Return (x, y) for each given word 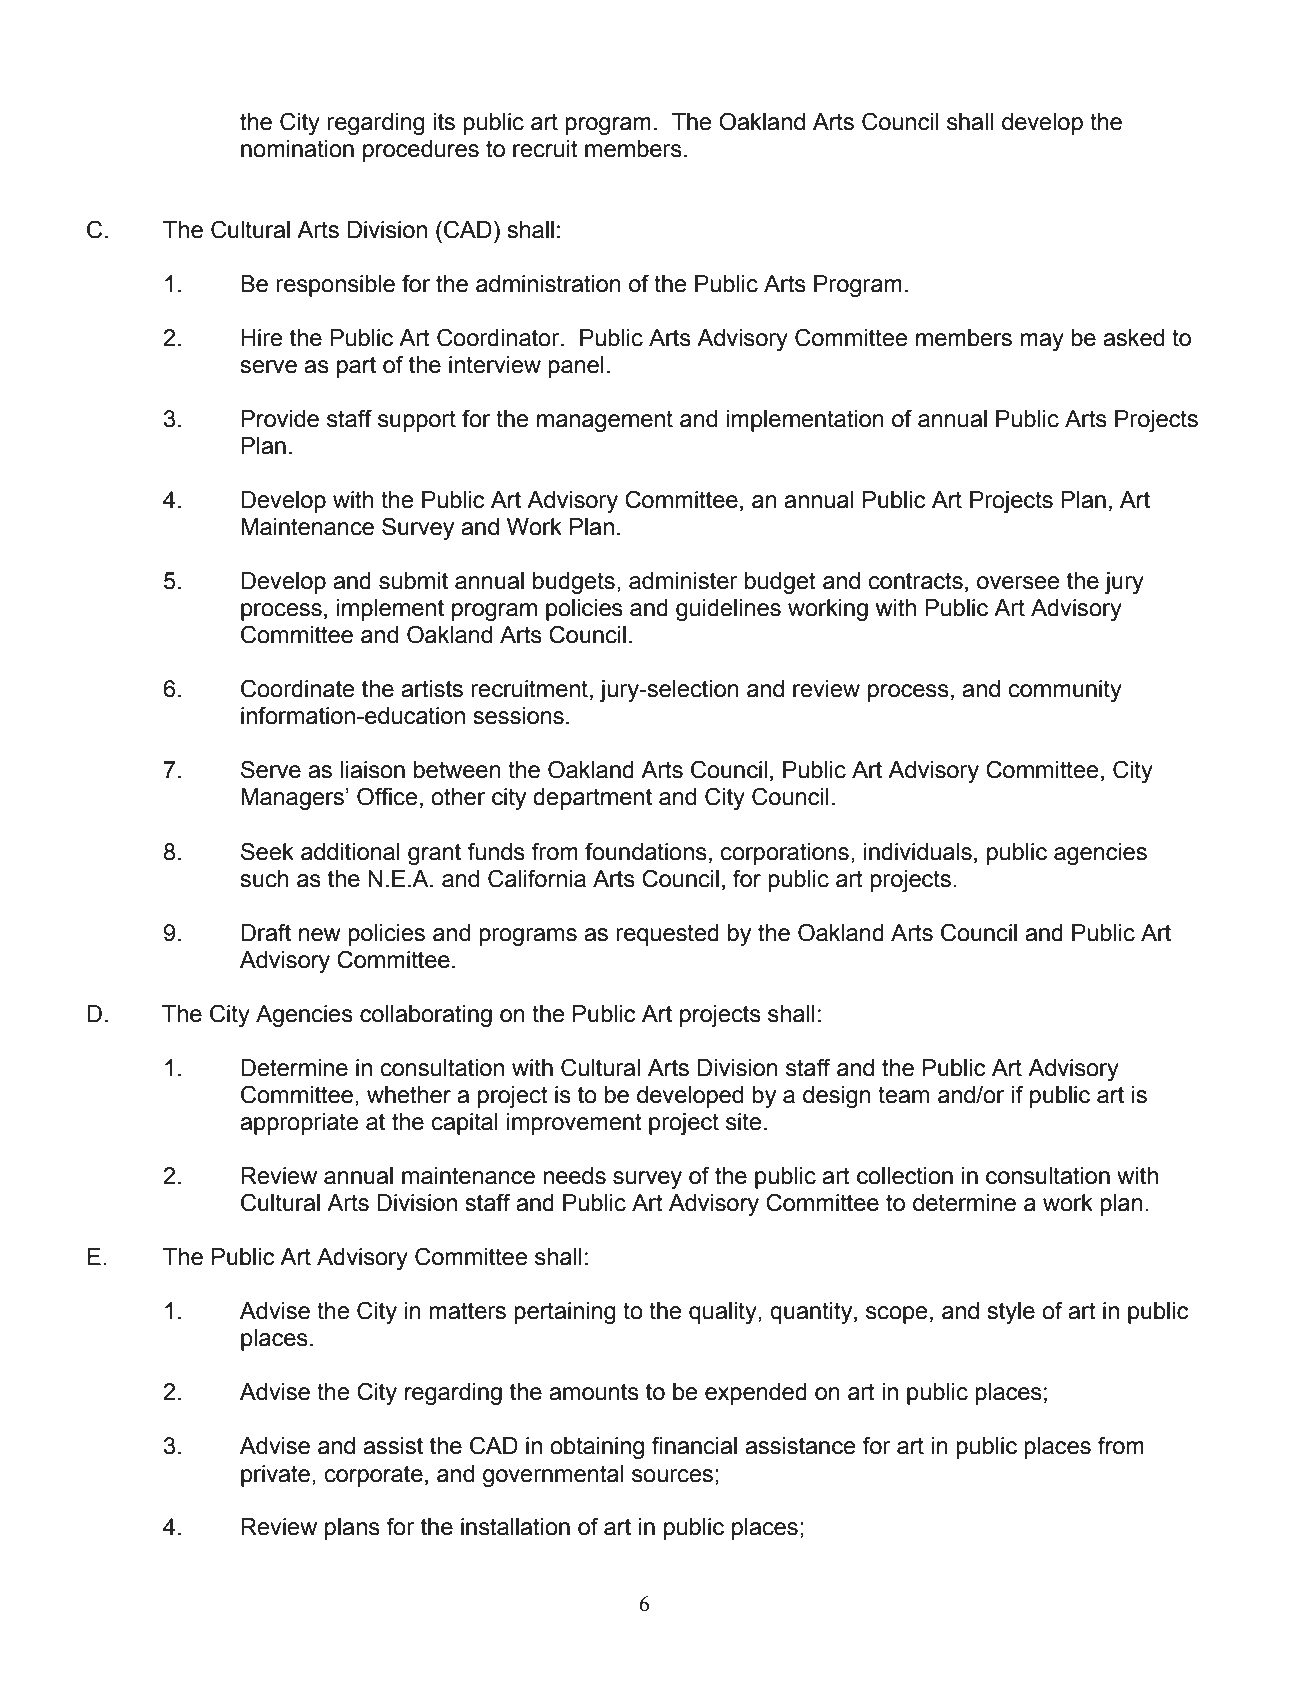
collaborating (426, 1016)
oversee (1018, 583)
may (1042, 342)
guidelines (728, 610)
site (744, 1122)
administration (548, 284)
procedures (421, 151)
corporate (374, 1476)
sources (672, 1476)
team (903, 1095)
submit (413, 581)
